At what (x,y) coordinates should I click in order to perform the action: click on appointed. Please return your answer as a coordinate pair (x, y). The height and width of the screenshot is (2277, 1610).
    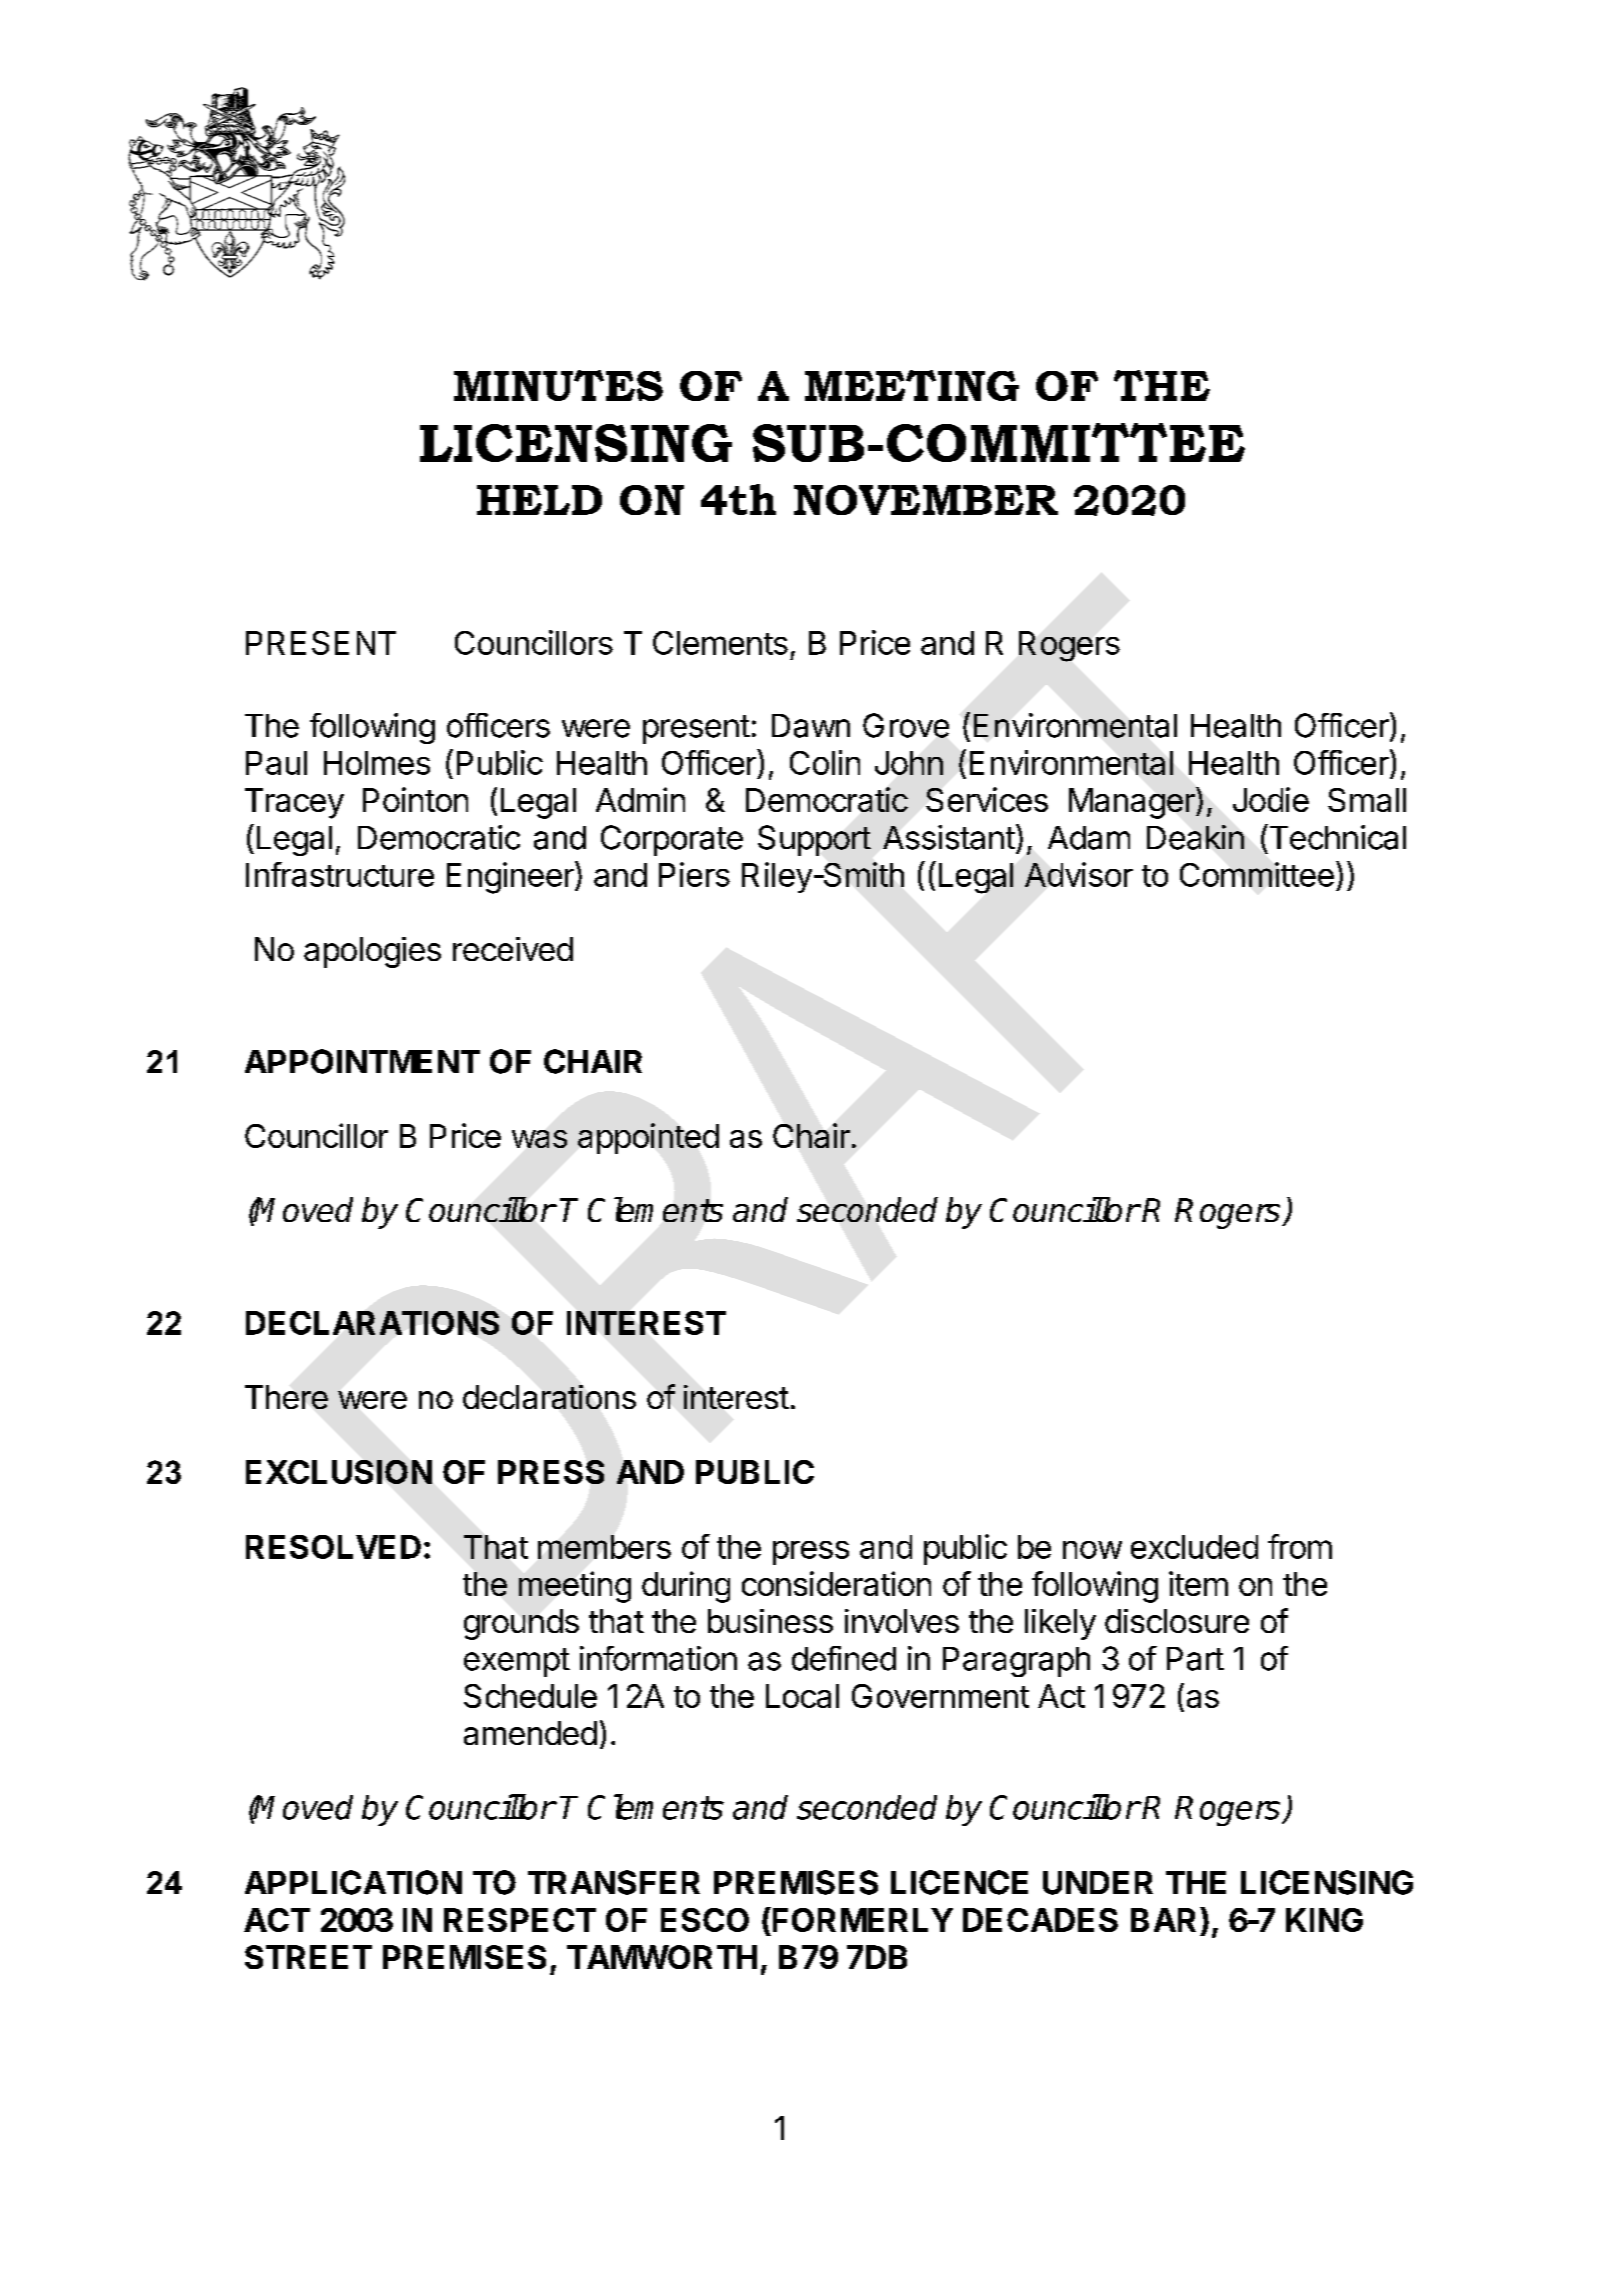
    Looking at the image, I should click on (648, 1138).
